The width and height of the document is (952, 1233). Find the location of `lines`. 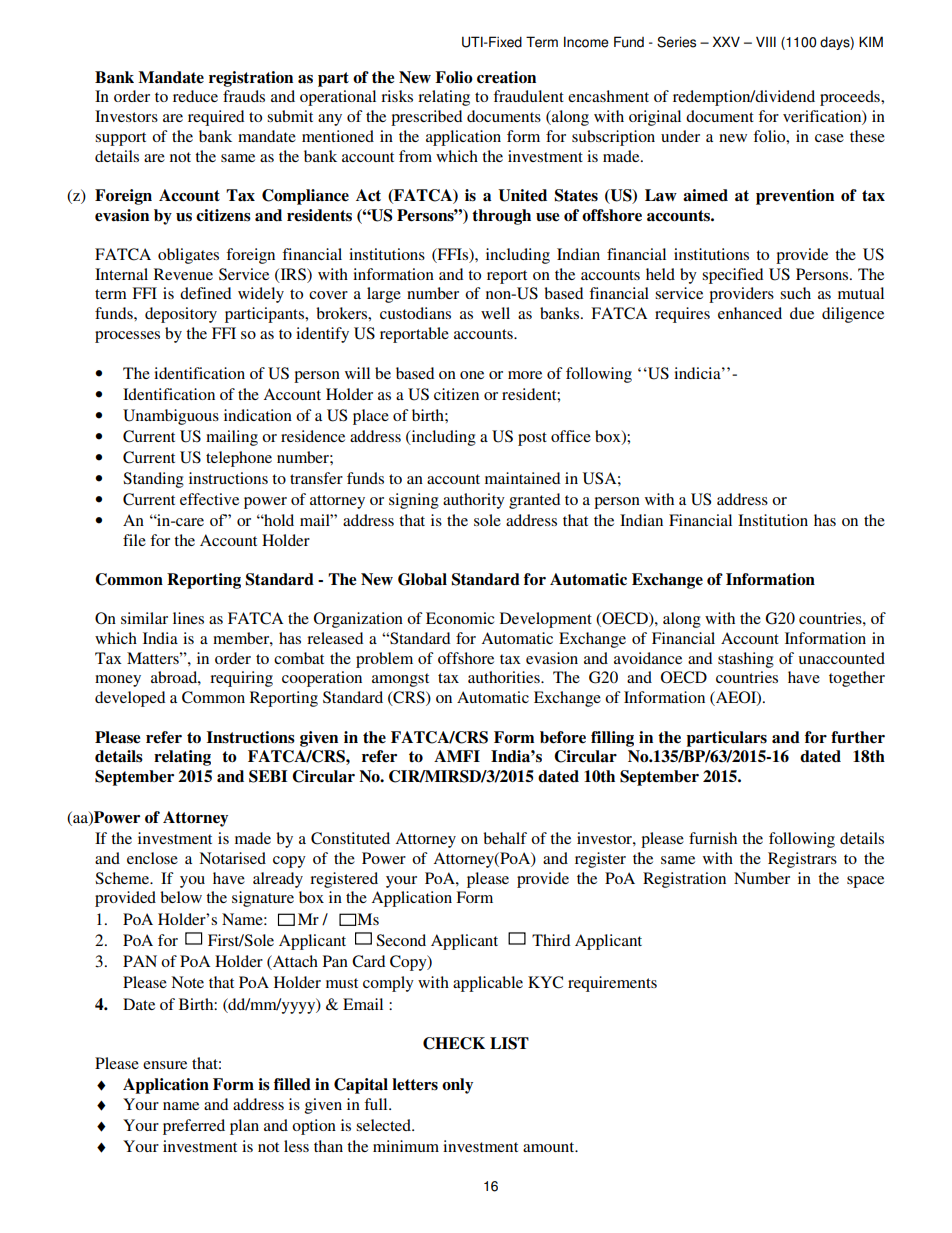

lines is located at coordinates (188, 618).
